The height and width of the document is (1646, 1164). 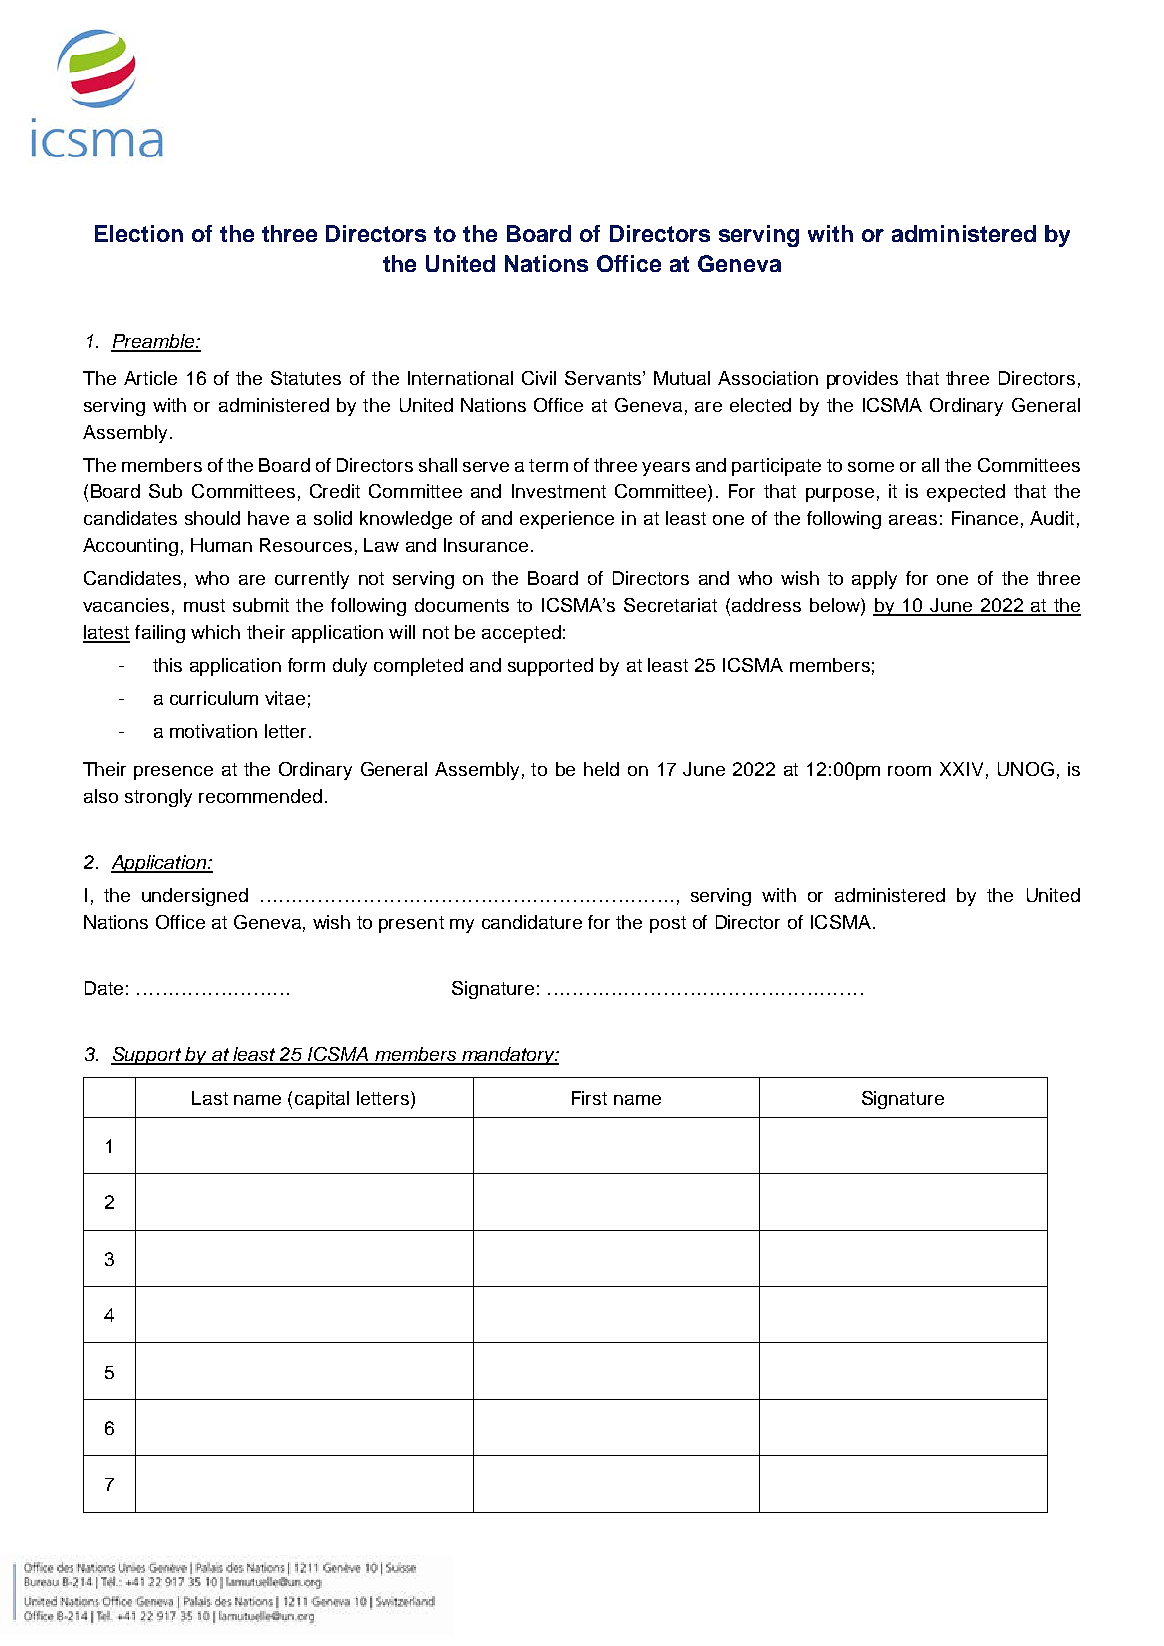 What do you see at coordinates (521, 634) in the document?
I see `accepted` at bounding box center [521, 634].
